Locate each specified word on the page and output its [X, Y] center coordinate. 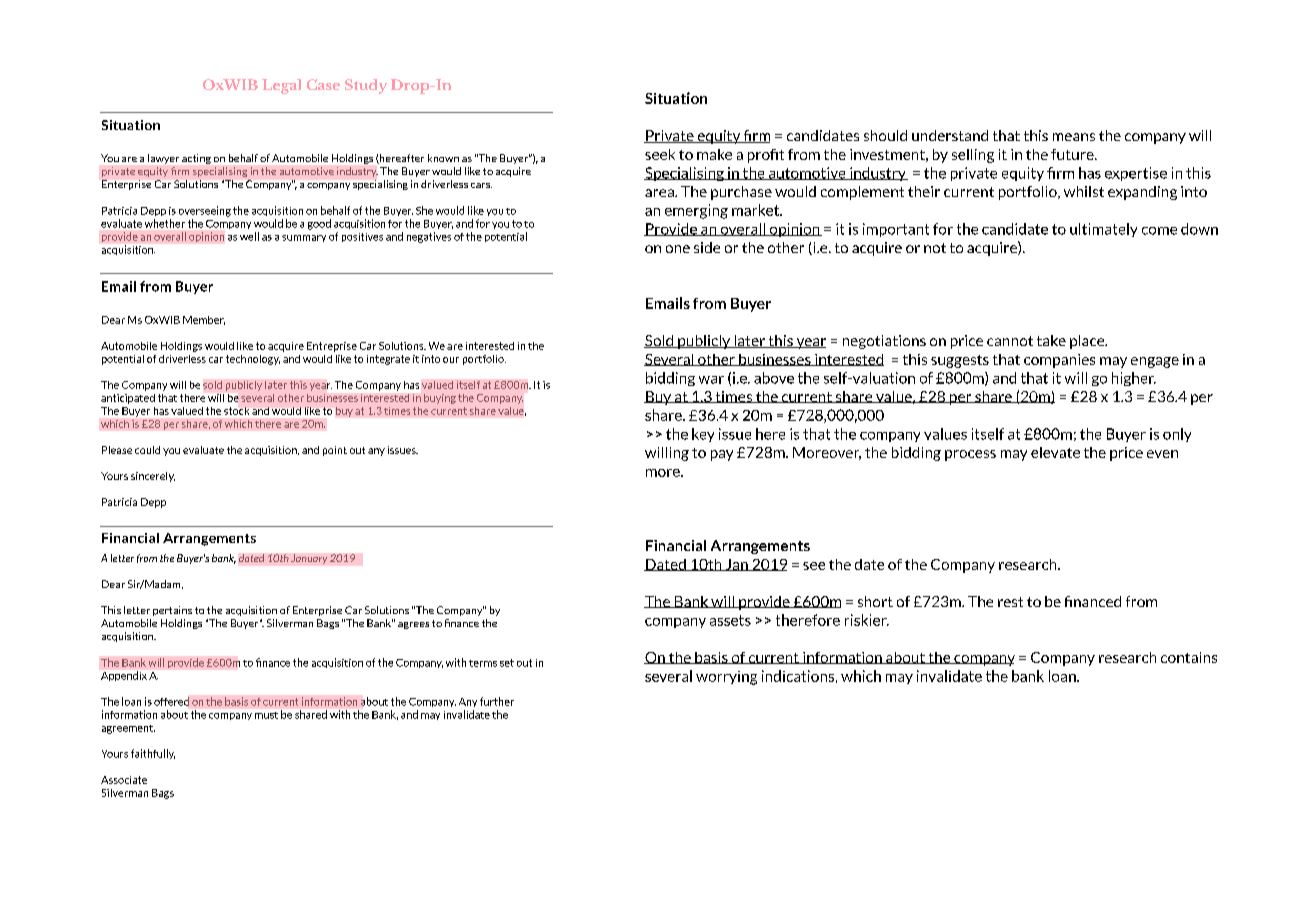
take [1051, 340]
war [711, 380]
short [875, 601]
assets [730, 620]
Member [204, 320]
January [309, 559]
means [1074, 137]
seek [660, 154]
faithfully [153, 754]
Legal [281, 86]
